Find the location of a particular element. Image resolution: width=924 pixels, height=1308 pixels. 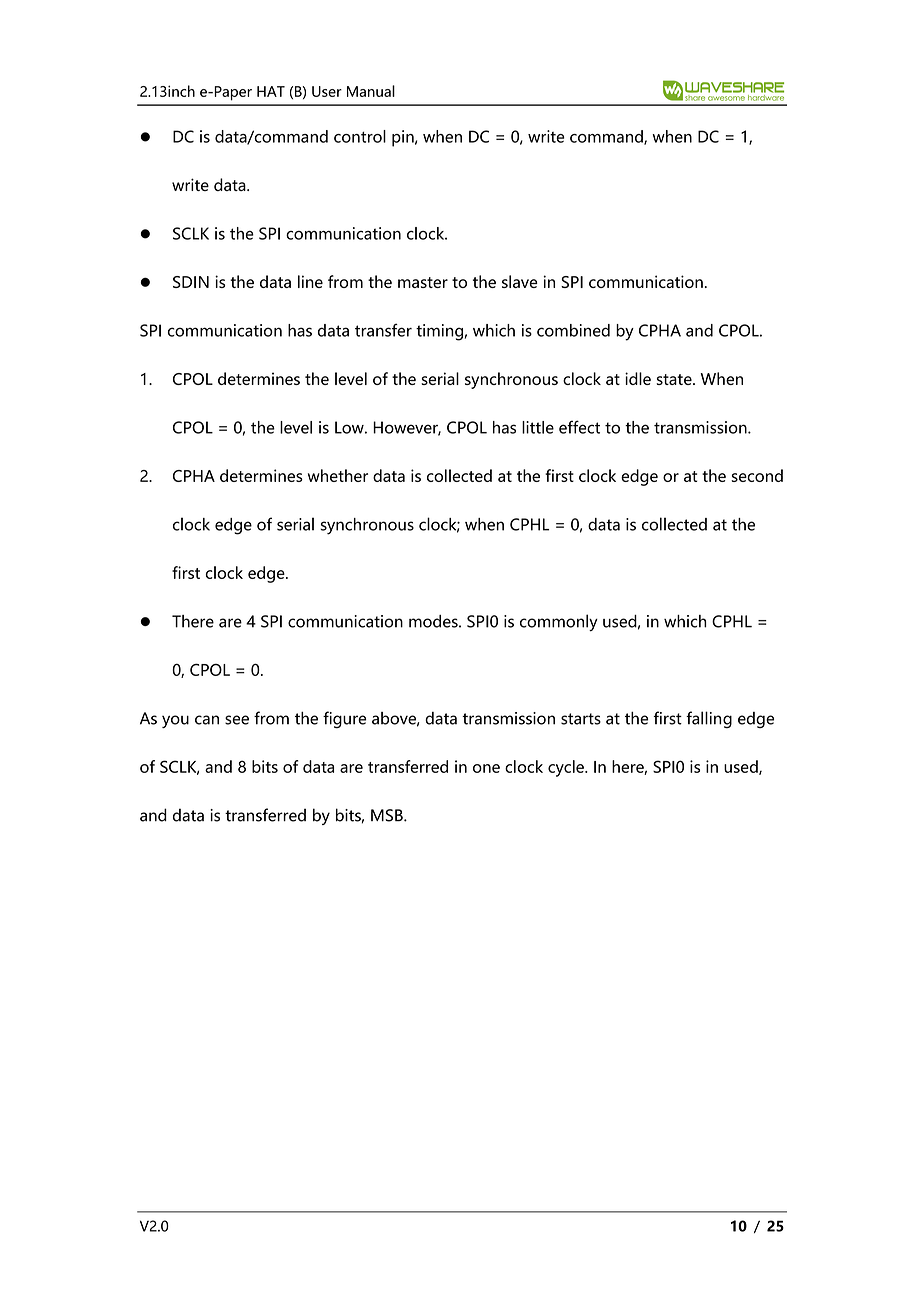

second is located at coordinates (757, 475).
